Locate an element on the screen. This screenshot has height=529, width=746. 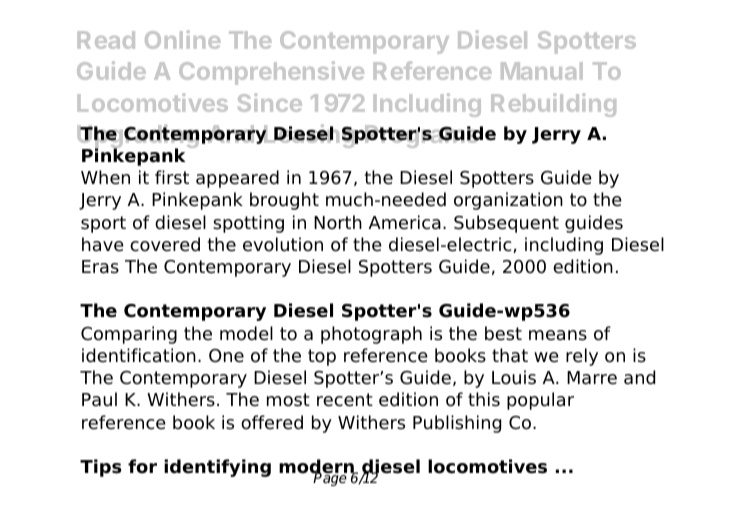
means is located at coordinates (558, 335).
